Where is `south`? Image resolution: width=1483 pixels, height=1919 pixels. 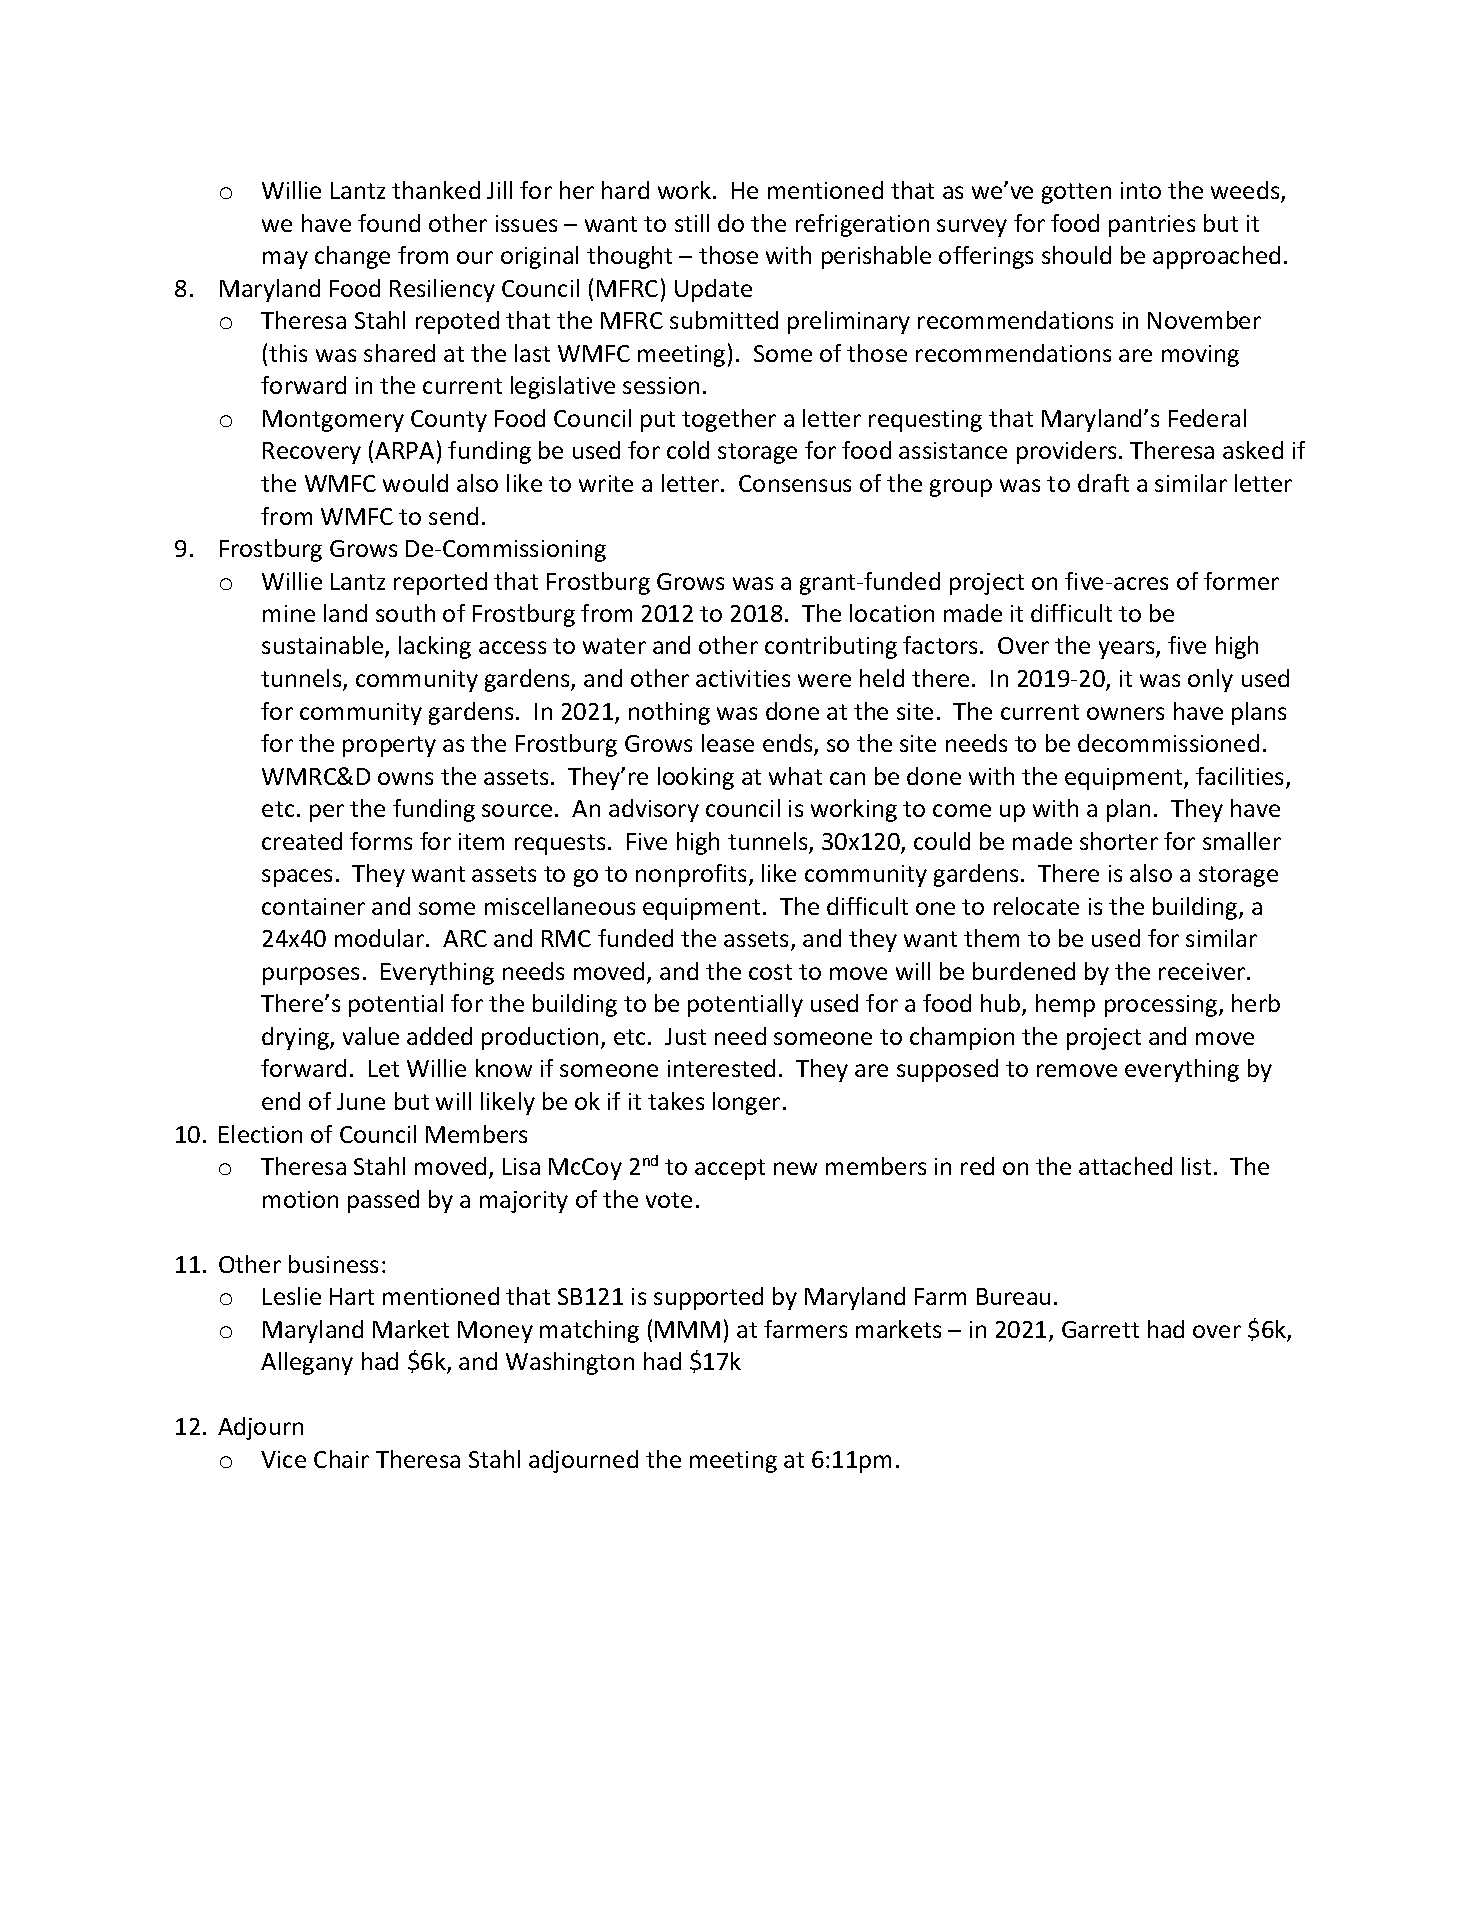
south is located at coordinates (405, 613).
